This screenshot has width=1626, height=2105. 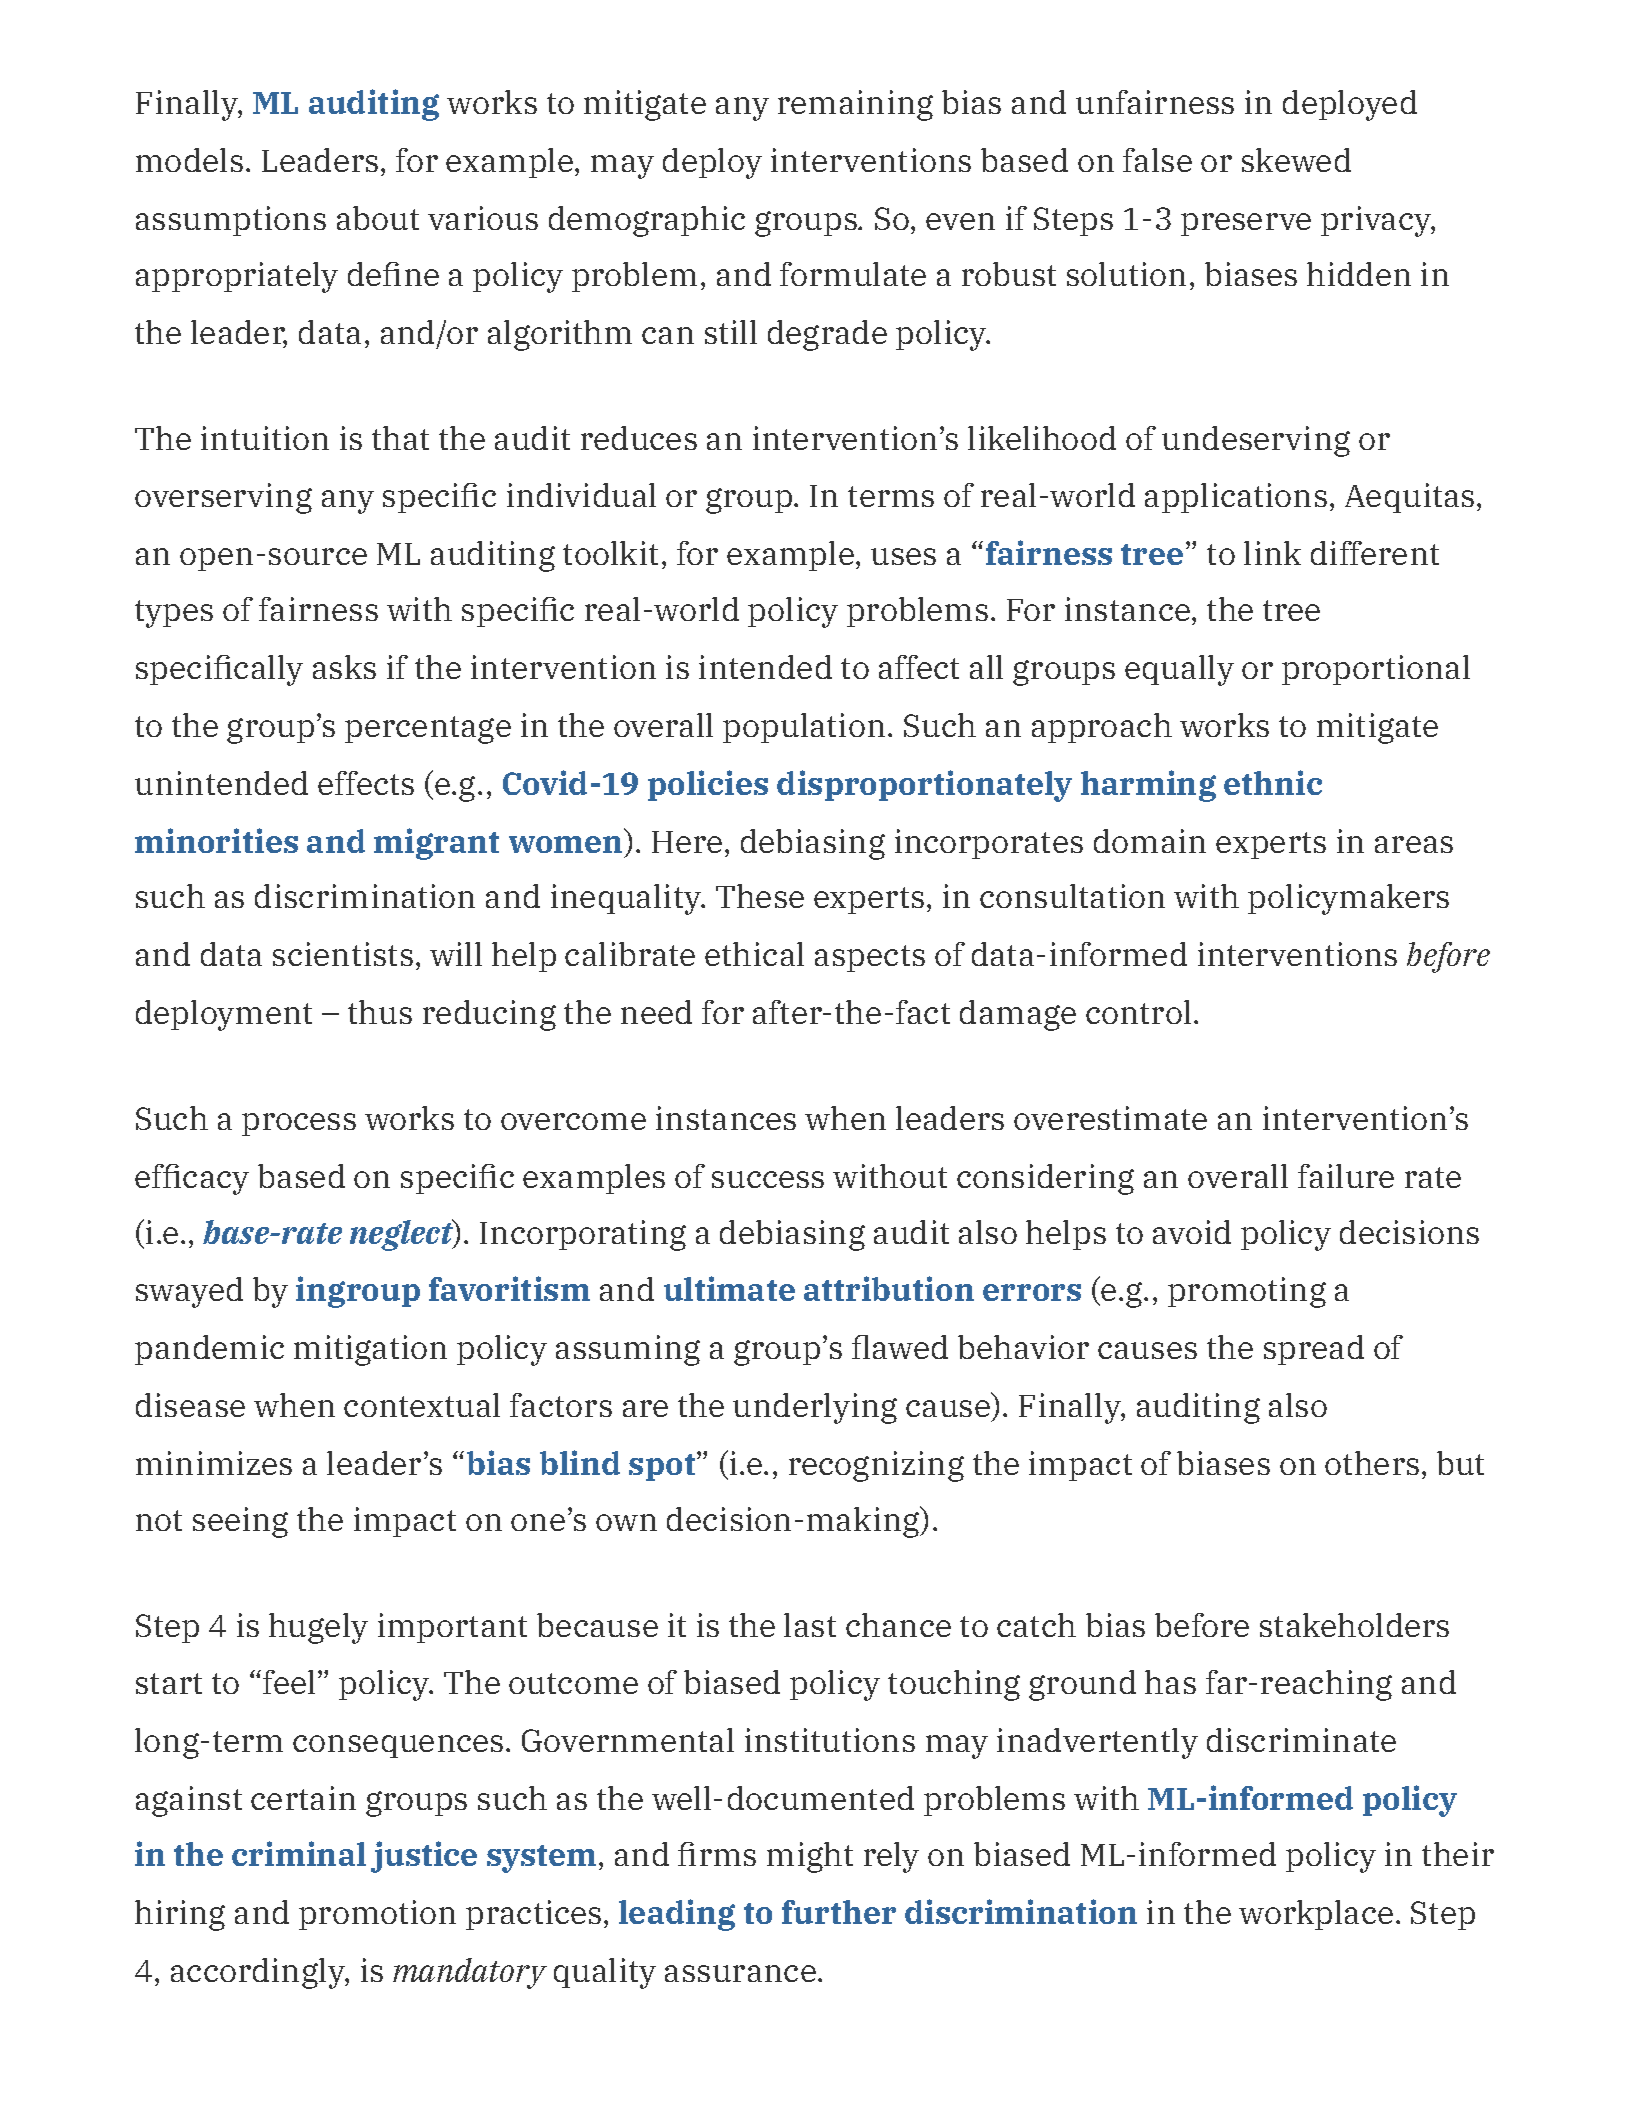 I want to click on workplace, so click(x=1316, y=1915).
